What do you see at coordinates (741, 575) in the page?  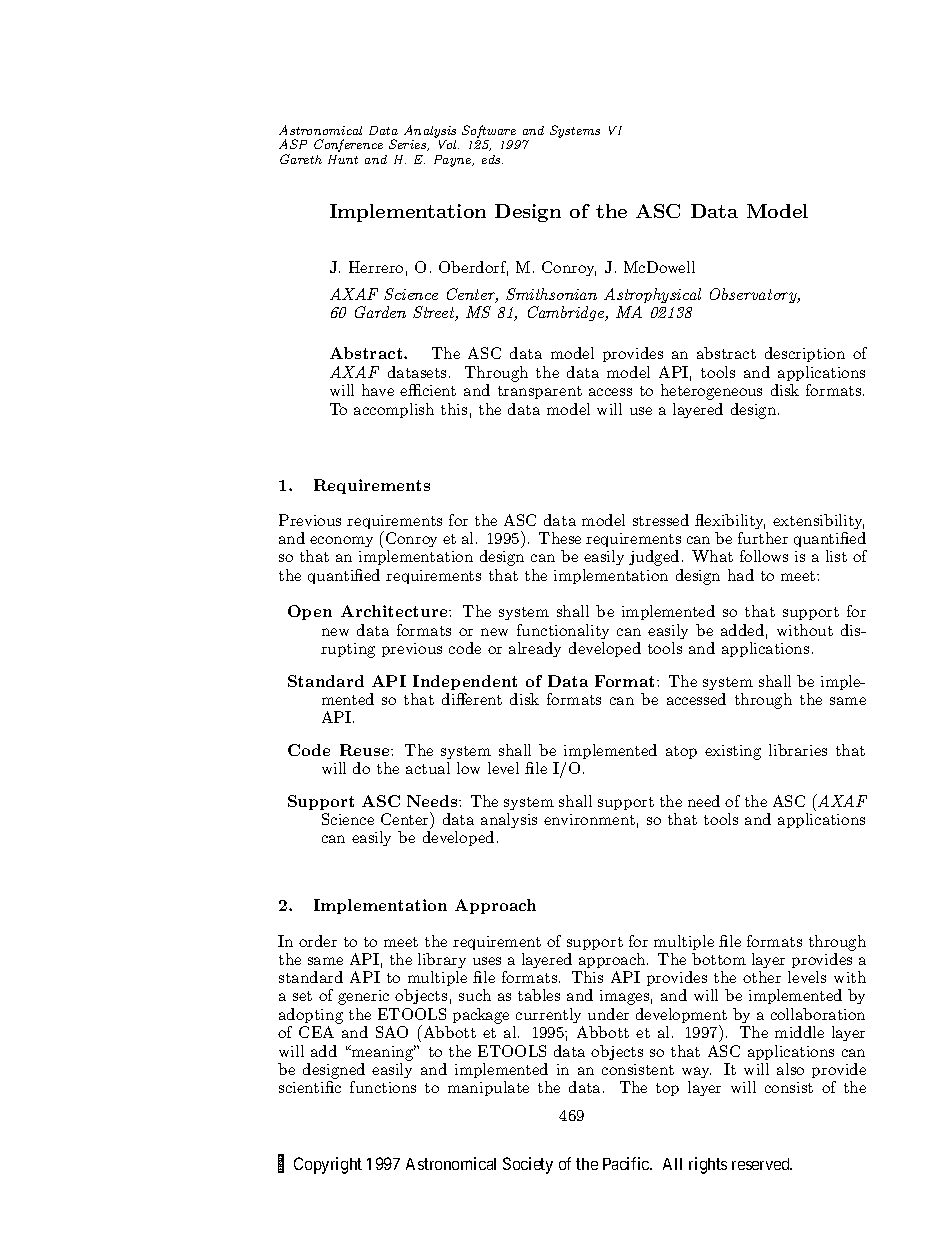 I see `had` at bounding box center [741, 575].
